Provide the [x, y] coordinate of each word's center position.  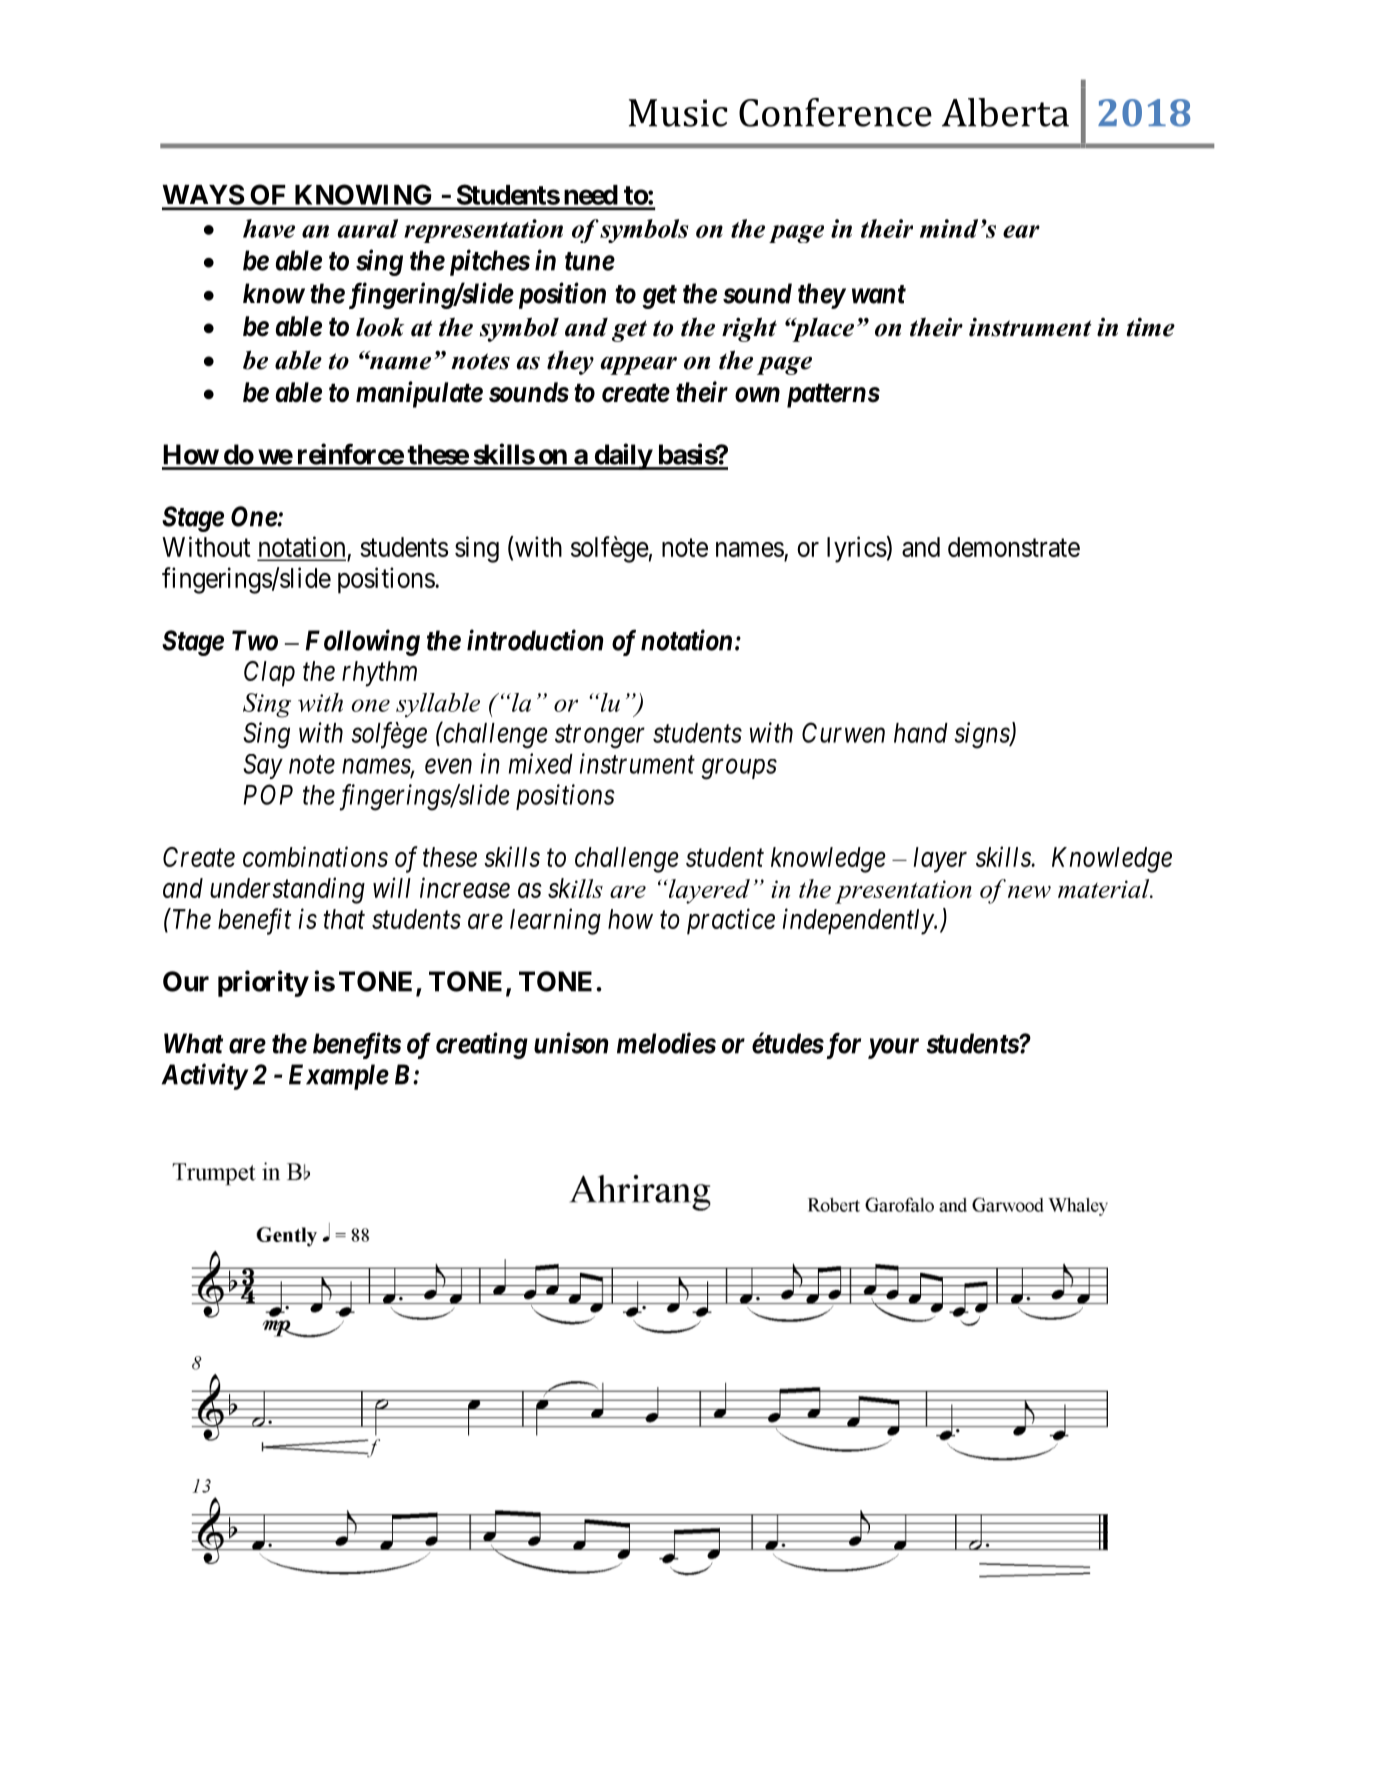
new [1029, 892]
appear [639, 365]
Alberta [1005, 112]
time [1150, 327]
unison [571, 1043]
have [269, 228]
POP [268, 794]
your [893, 1048]
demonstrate [1014, 547]
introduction [535, 640]
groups [739, 769]
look [380, 327]
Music [678, 113]
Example [339, 1077]
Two [255, 640]
